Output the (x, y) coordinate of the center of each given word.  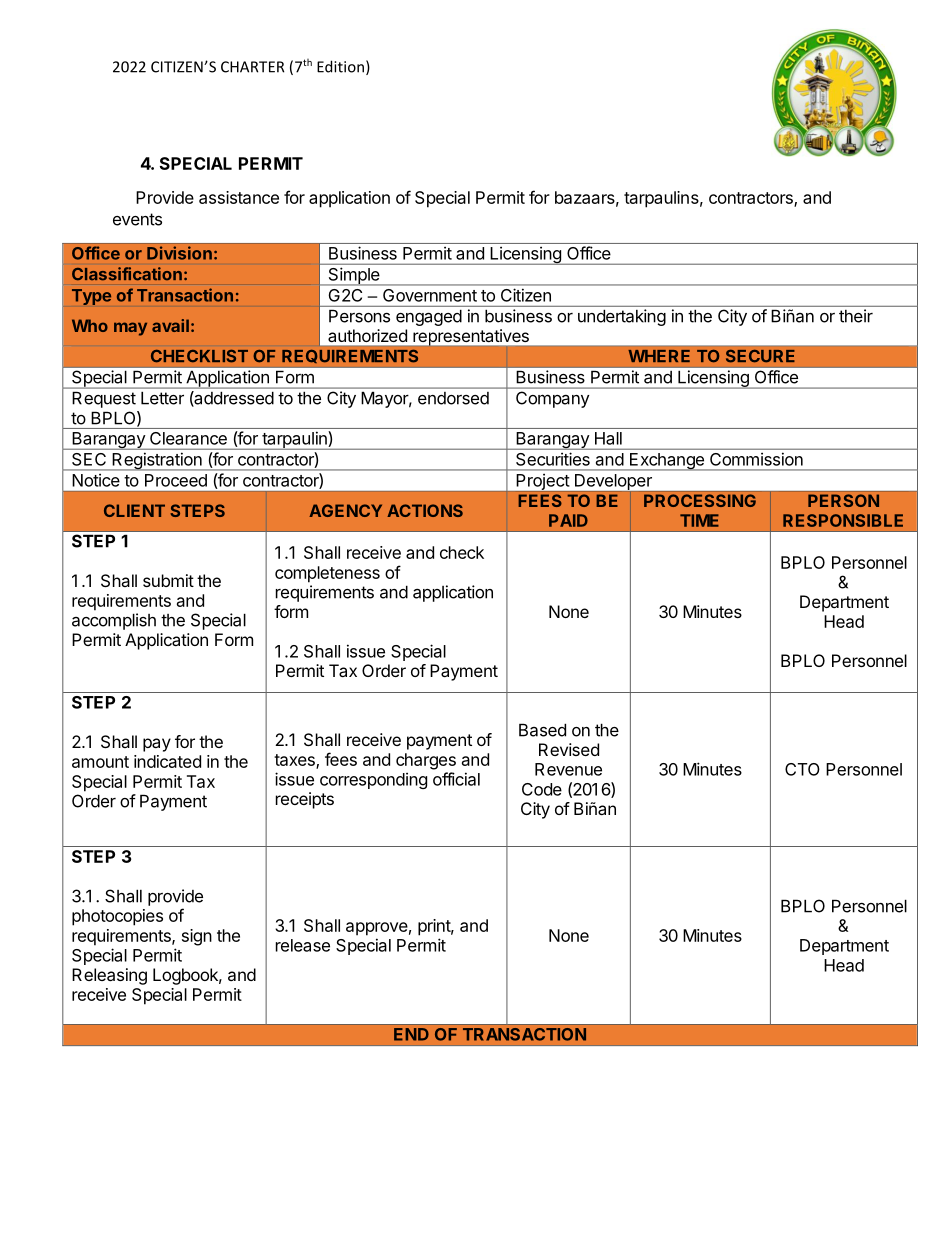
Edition (340, 66)
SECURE (760, 356)
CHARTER (252, 67)
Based (542, 730)
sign (197, 937)
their (856, 316)
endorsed (453, 398)
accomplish (114, 621)
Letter (162, 398)
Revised (569, 749)
